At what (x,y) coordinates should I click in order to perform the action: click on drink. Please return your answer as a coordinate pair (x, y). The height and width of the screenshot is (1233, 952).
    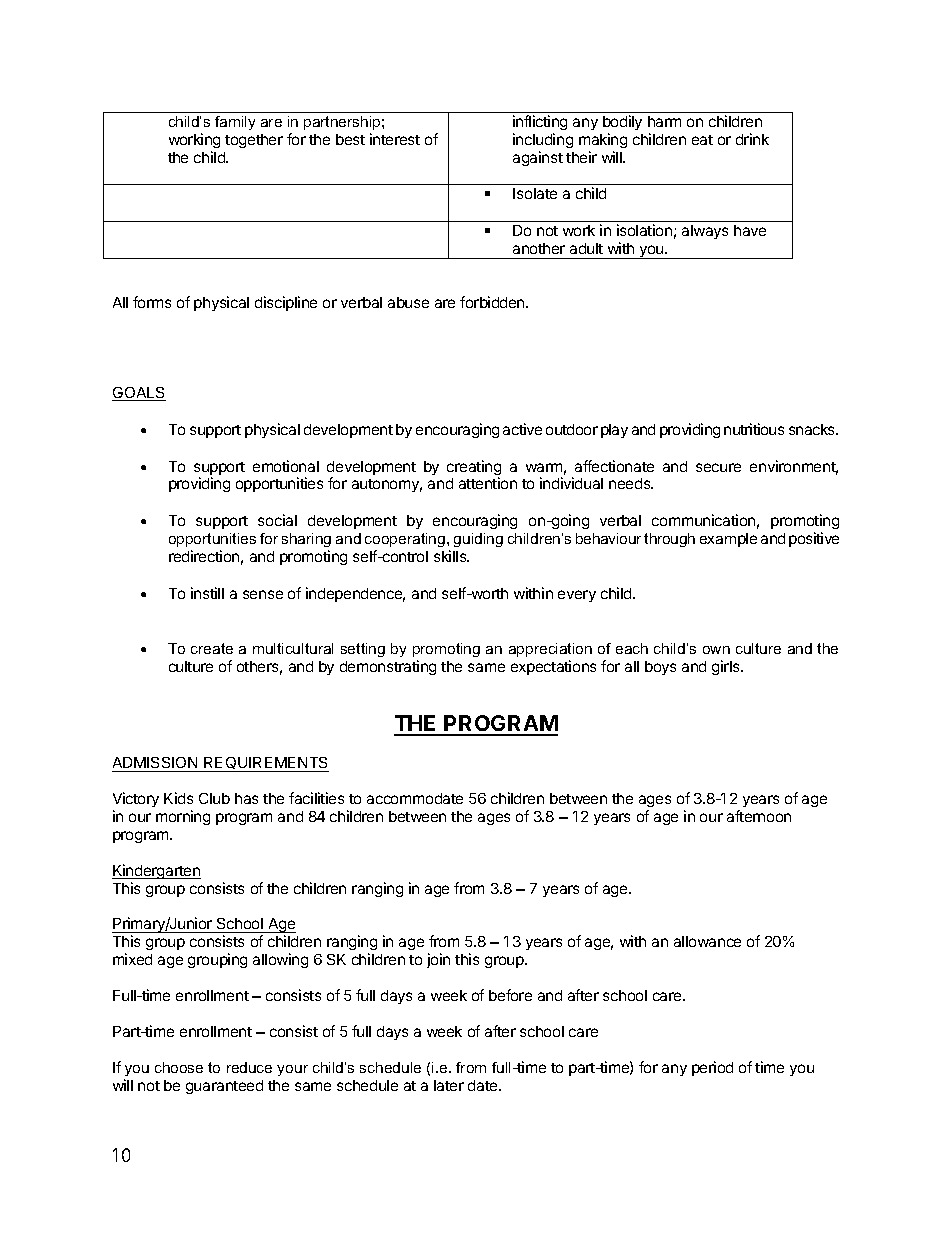
    Looking at the image, I should click on (752, 139).
